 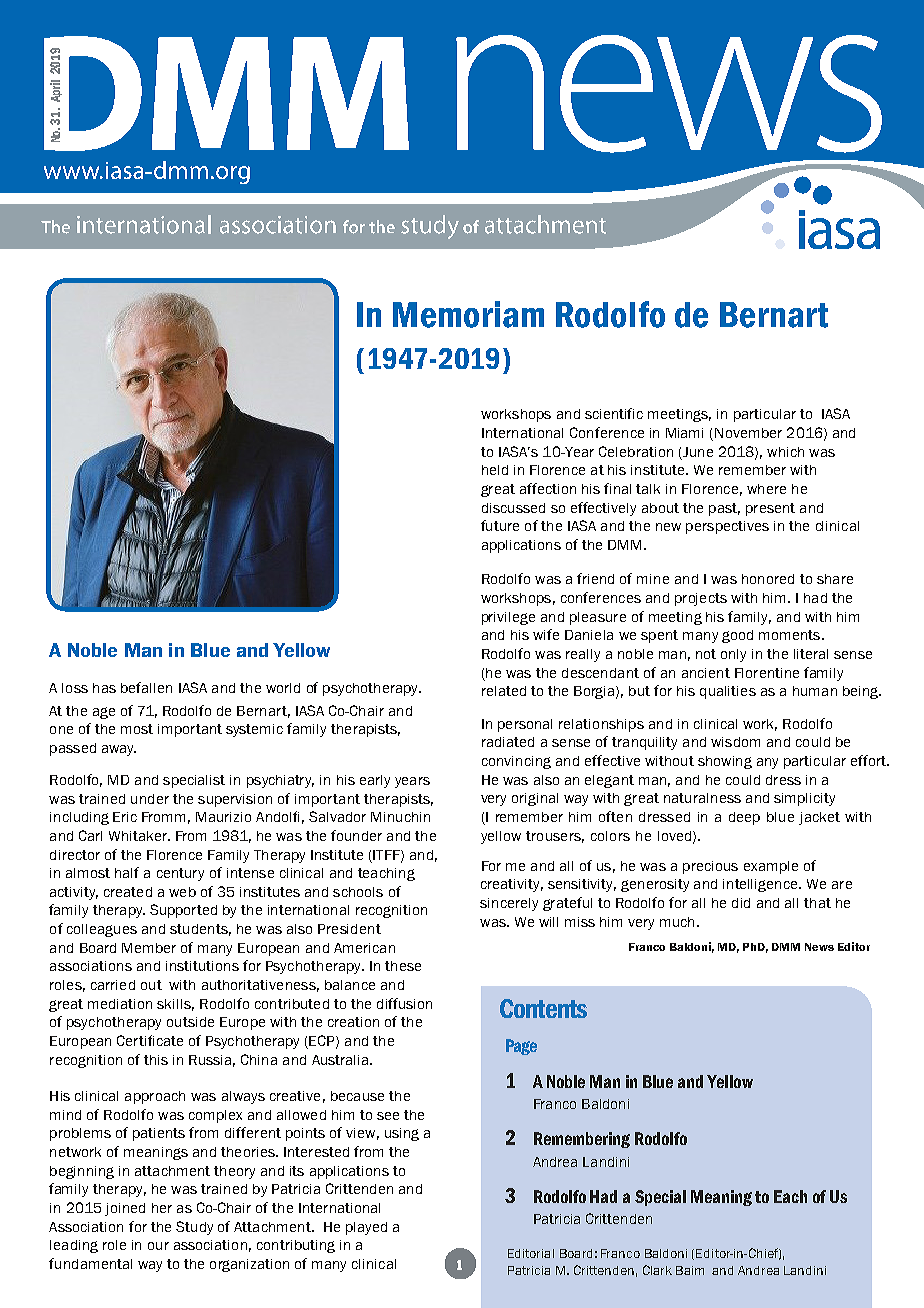 What do you see at coordinates (468, 314) in the document?
I see `Memoriam` at bounding box center [468, 314].
